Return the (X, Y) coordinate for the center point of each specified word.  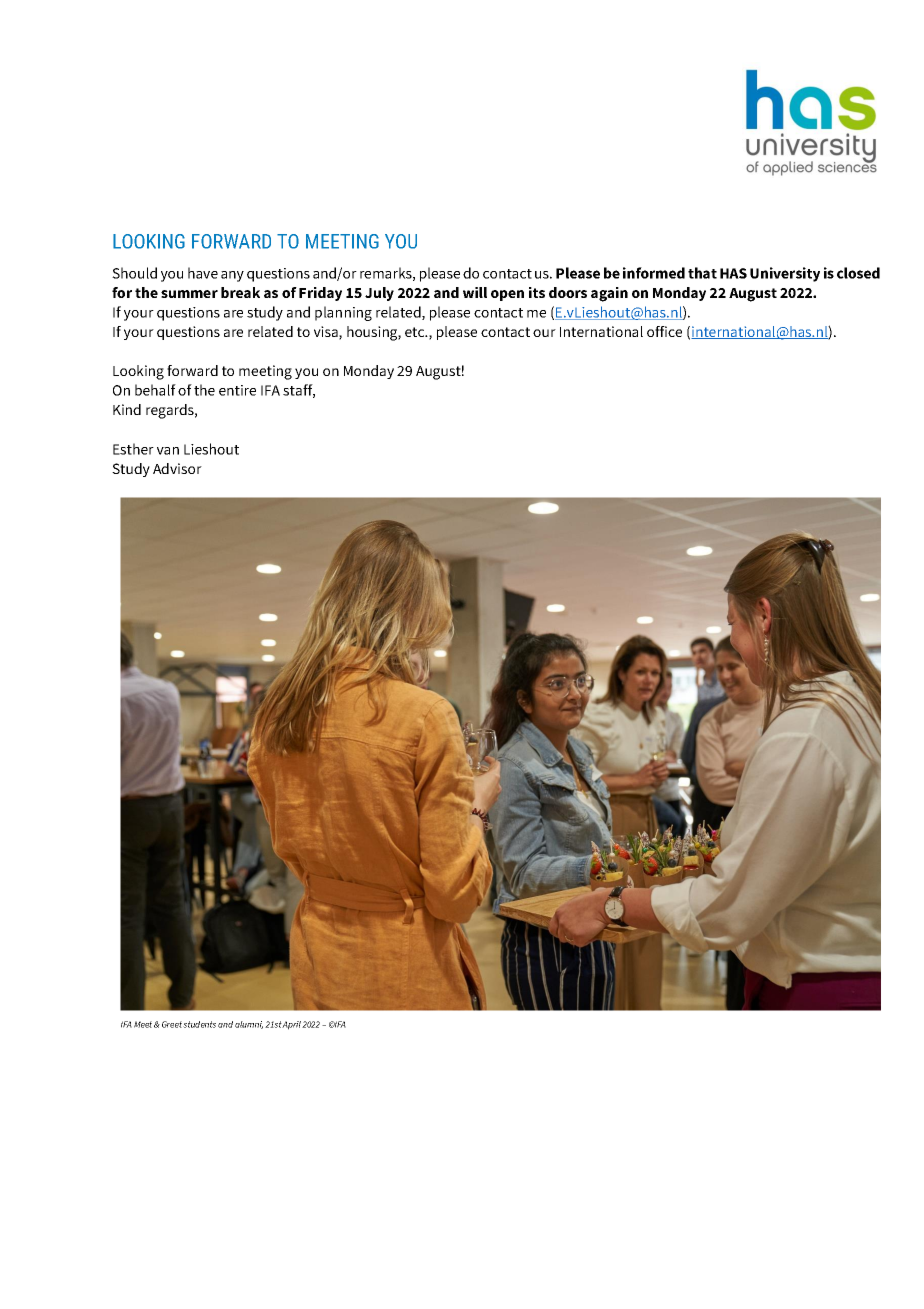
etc (416, 332)
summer (189, 294)
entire (237, 390)
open (507, 295)
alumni (249, 1025)
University (785, 274)
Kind (127, 409)
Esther (133, 449)
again (609, 294)
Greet (173, 1024)
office (664, 331)
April (291, 1025)
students (199, 1024)
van (168, 451)
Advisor (177, 468)
